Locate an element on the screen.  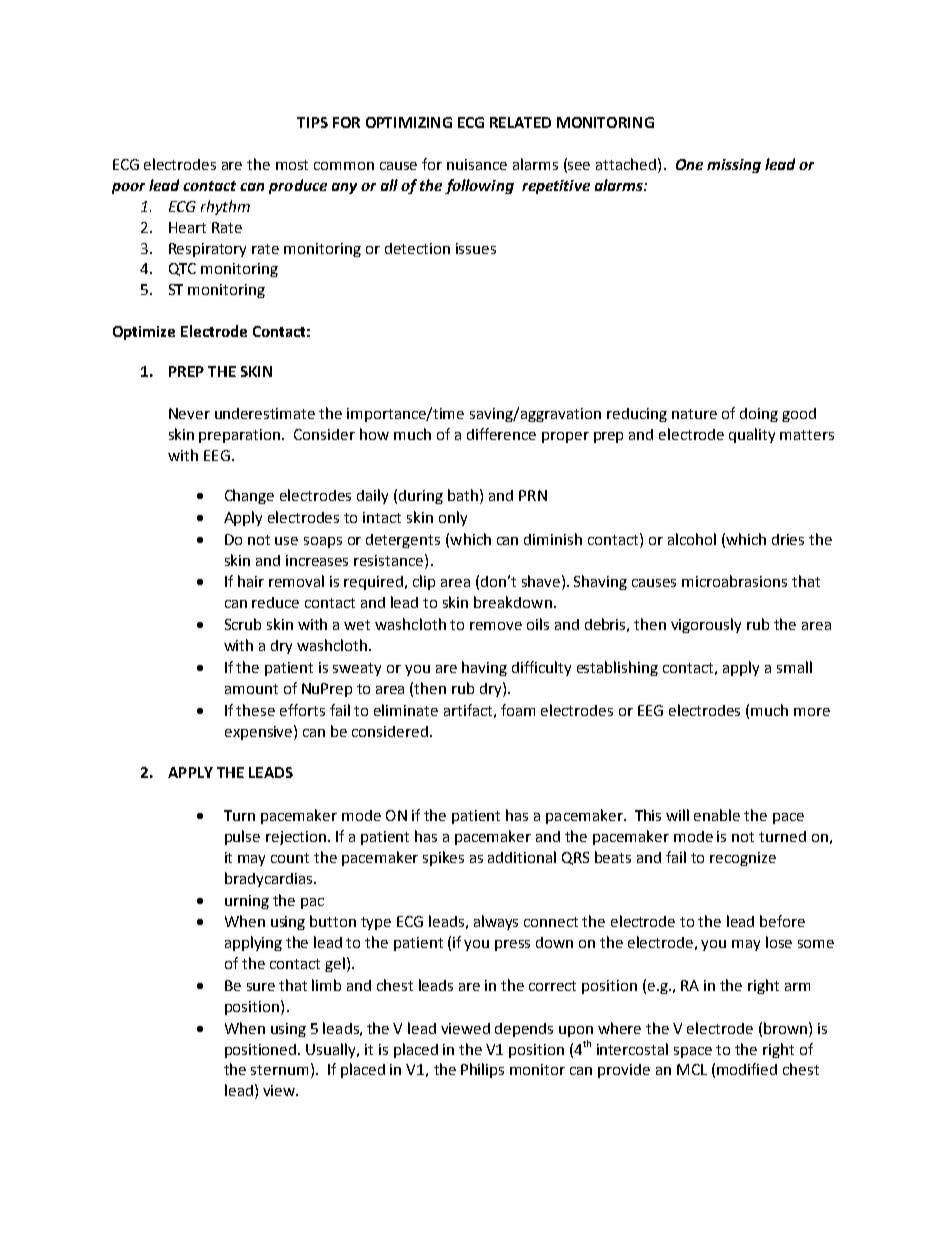
nuisance is located at coordinates (477, 164).
